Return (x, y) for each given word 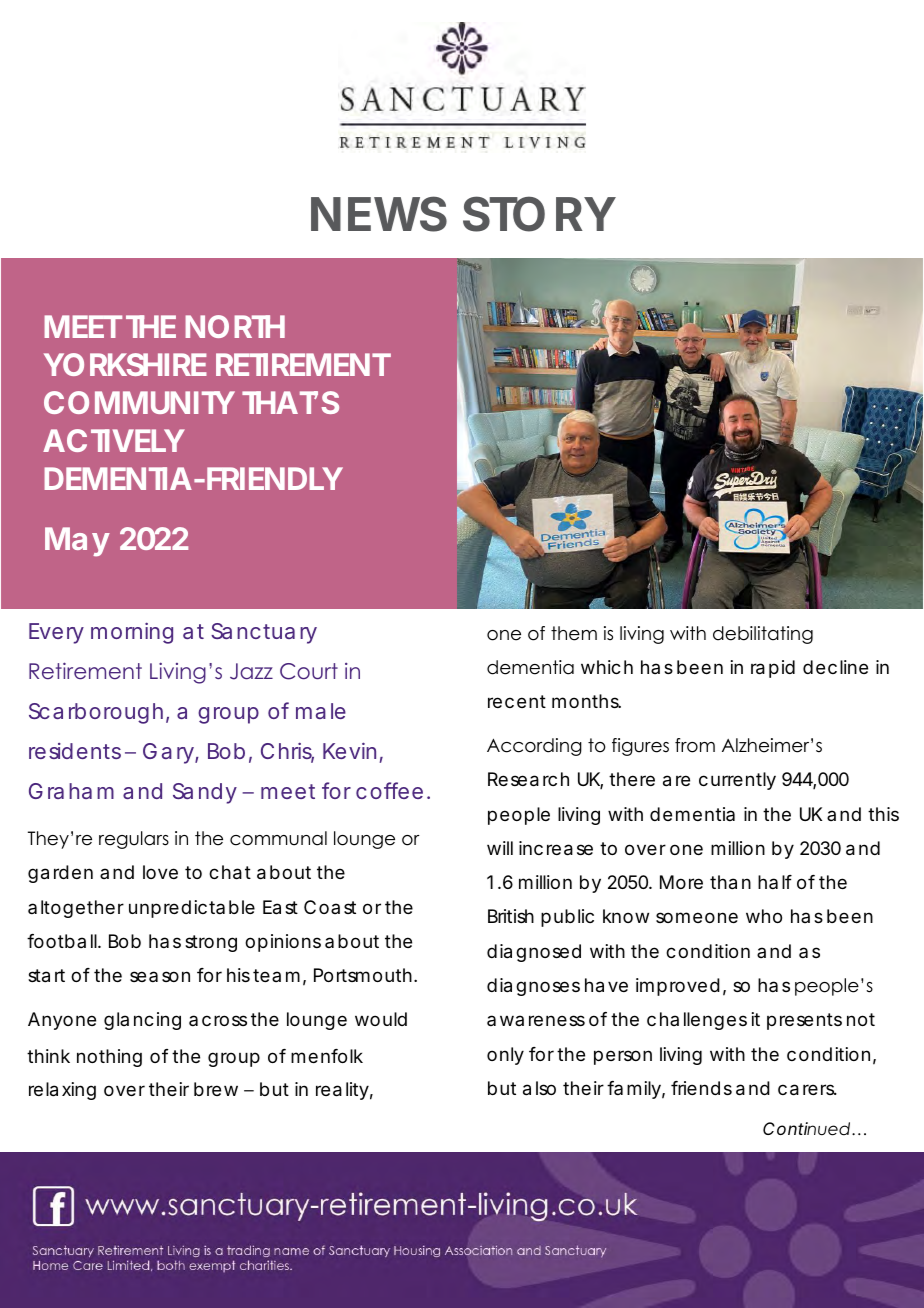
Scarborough (96, 713)
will (500, 848)
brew (216, 1089)
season (160, 976)
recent (517, 701)
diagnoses (533, 987)
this (883, 814)
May (77, 542)
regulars (134, 840)
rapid (773, 669)
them (574, 633)
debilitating (763, 635)
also (539, 1088)
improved (678, 987)
